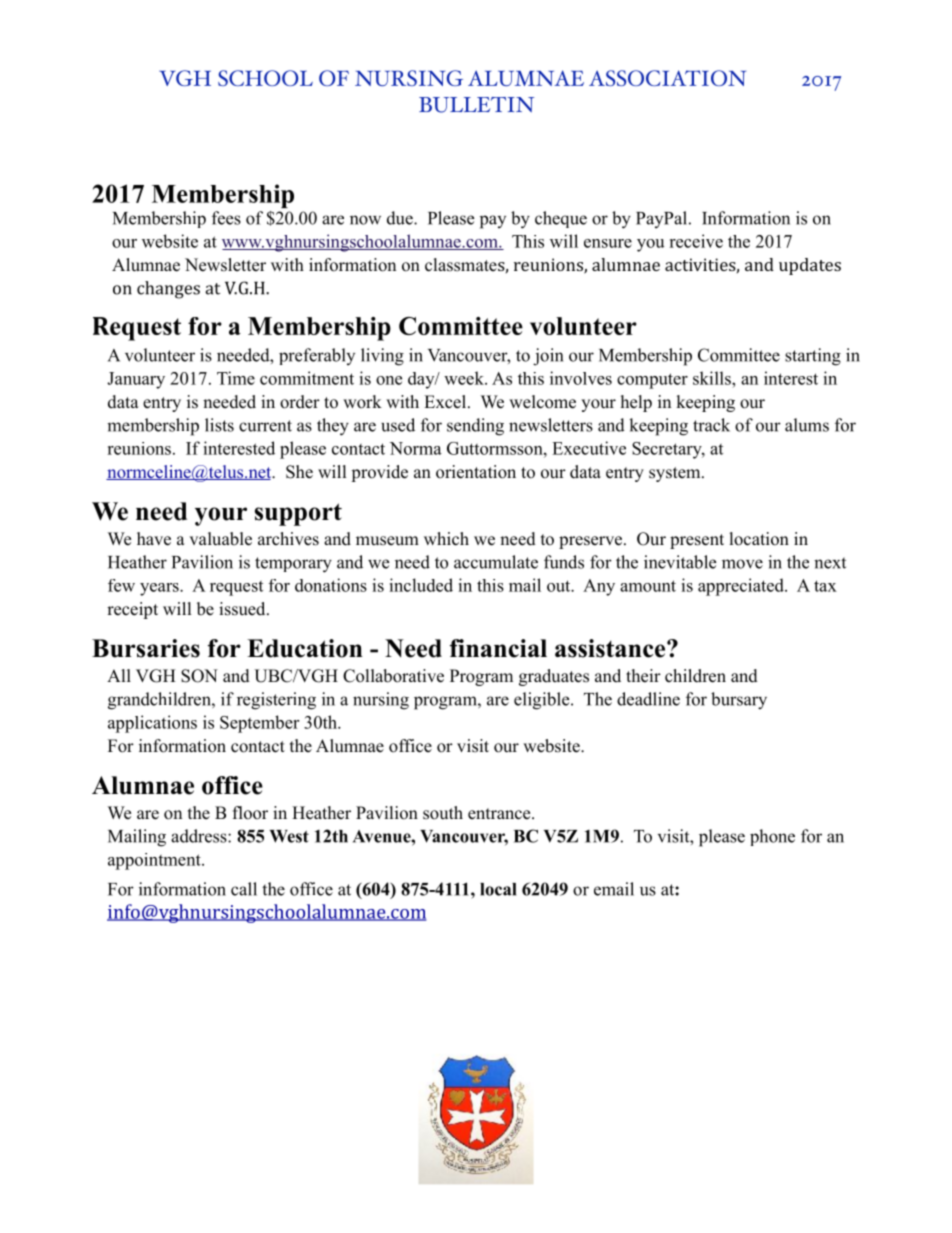 The image size is (952, 1233). Describe the element at coordinates (667, 78) in the screenshot. I see `ASSOCIATION` at that location.
